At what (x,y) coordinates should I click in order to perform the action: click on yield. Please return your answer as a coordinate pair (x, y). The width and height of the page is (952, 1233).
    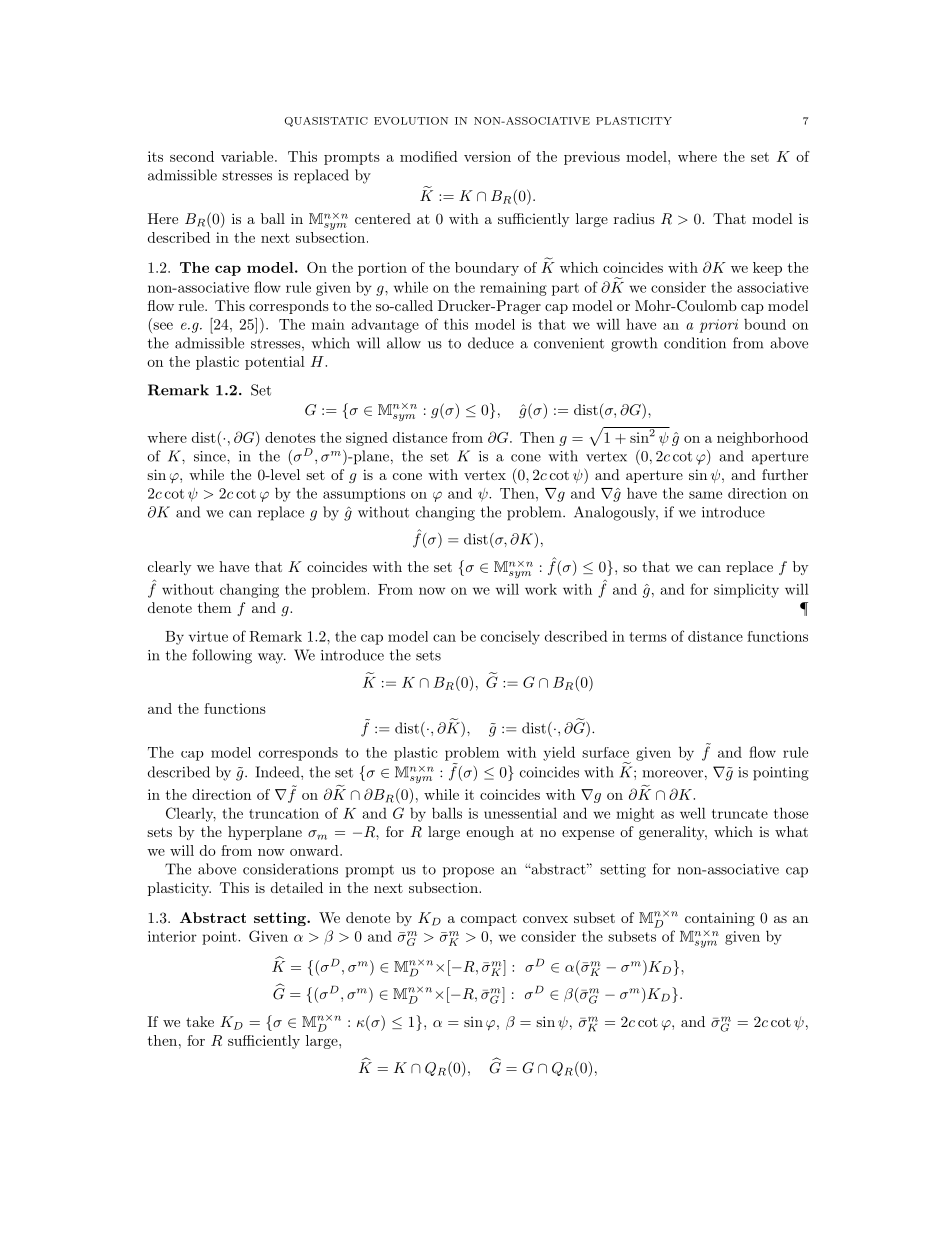
    Looking at the image, I should click on (559, 753).
